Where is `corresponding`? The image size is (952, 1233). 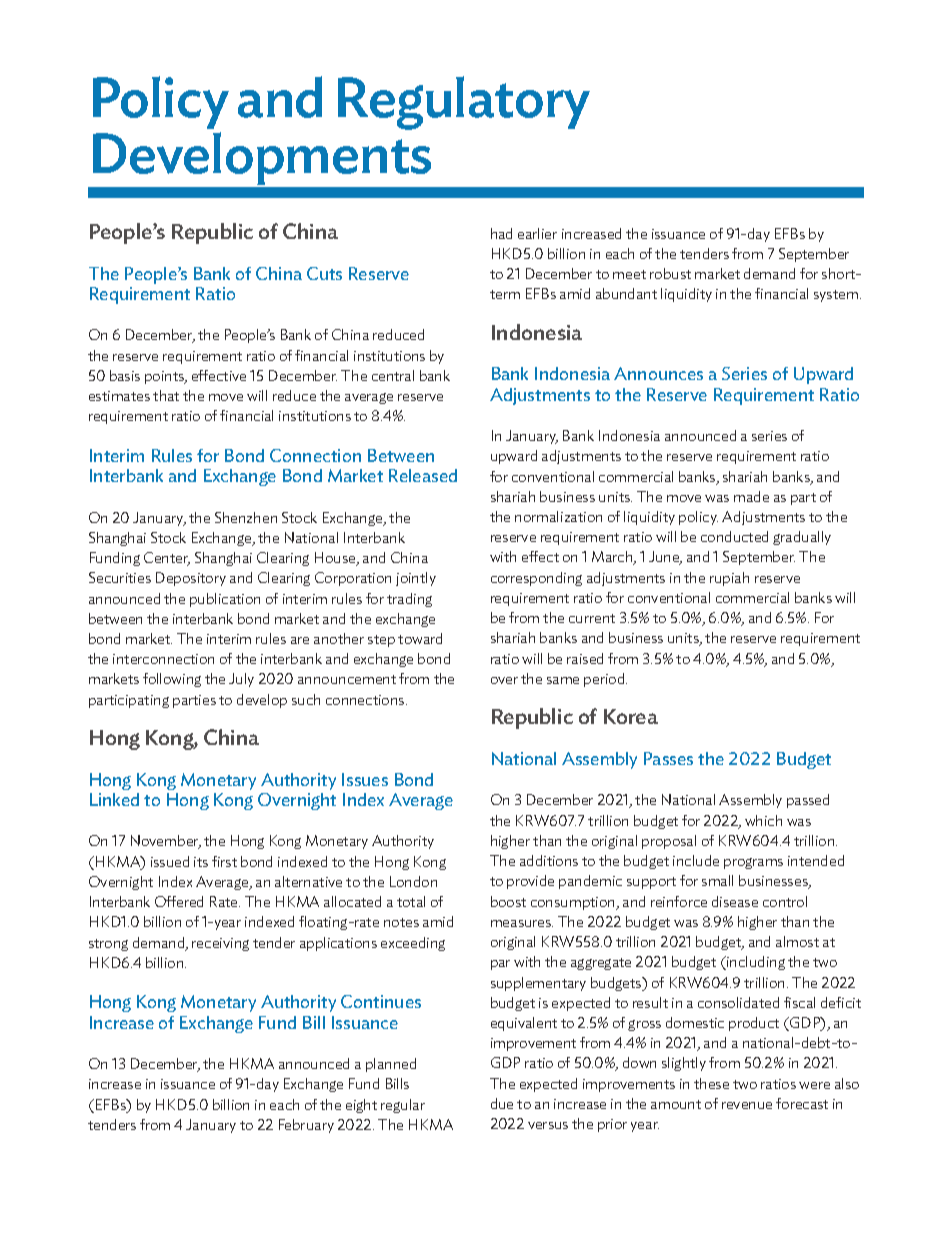 corresponding is located at coordinates (536, 579).
